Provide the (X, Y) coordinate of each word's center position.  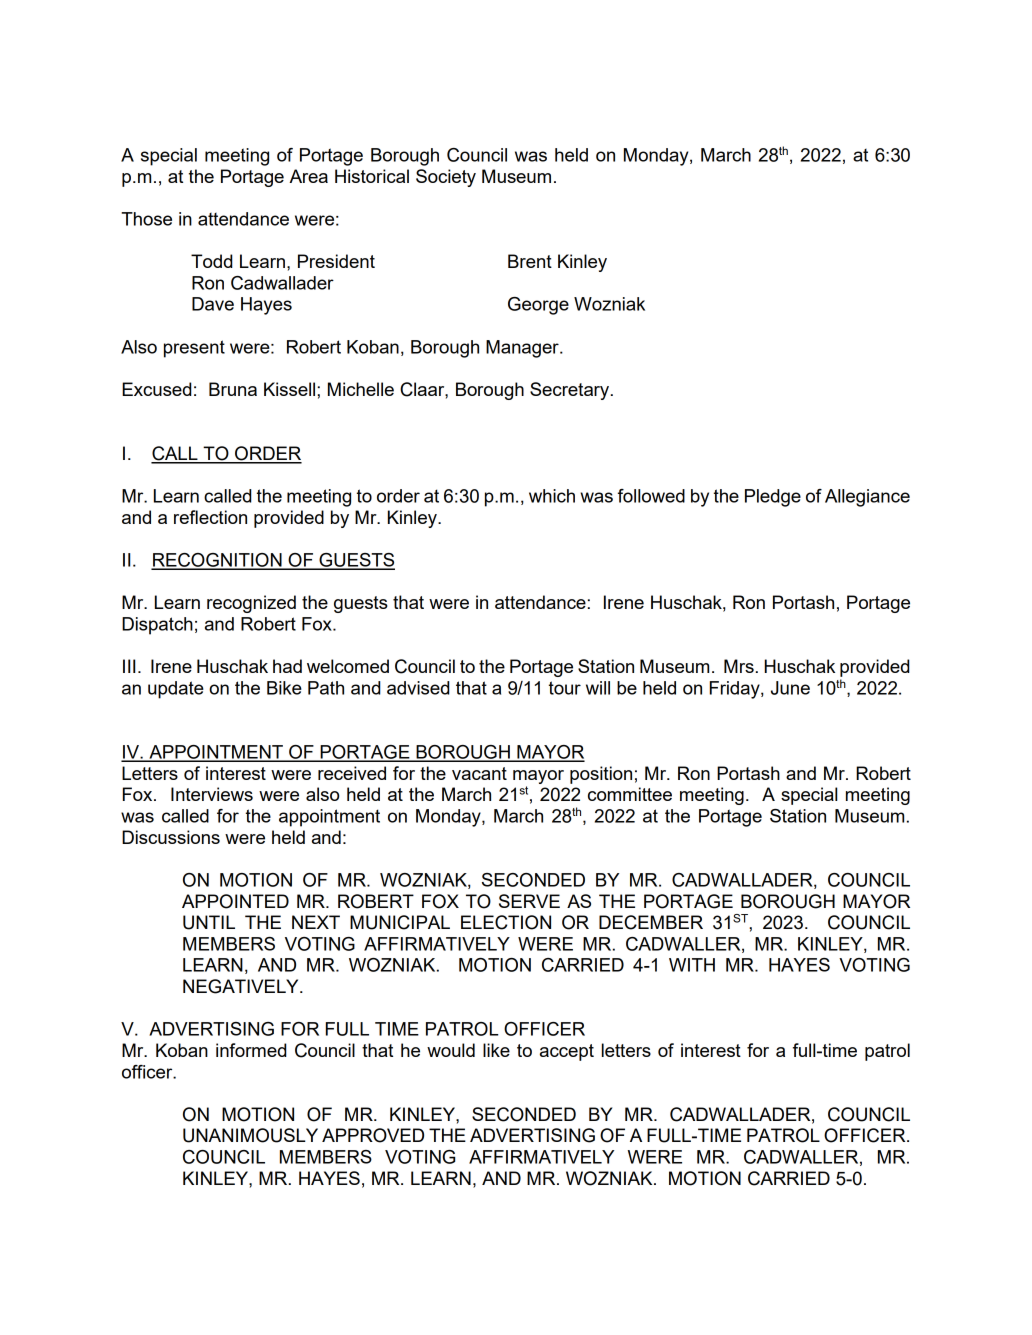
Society (446, 178)
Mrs (739, 666)
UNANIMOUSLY (250, 1135)
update (176, 690)
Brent (530, 261)
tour (565, 688)
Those (146, 219)
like (496, 1050)
